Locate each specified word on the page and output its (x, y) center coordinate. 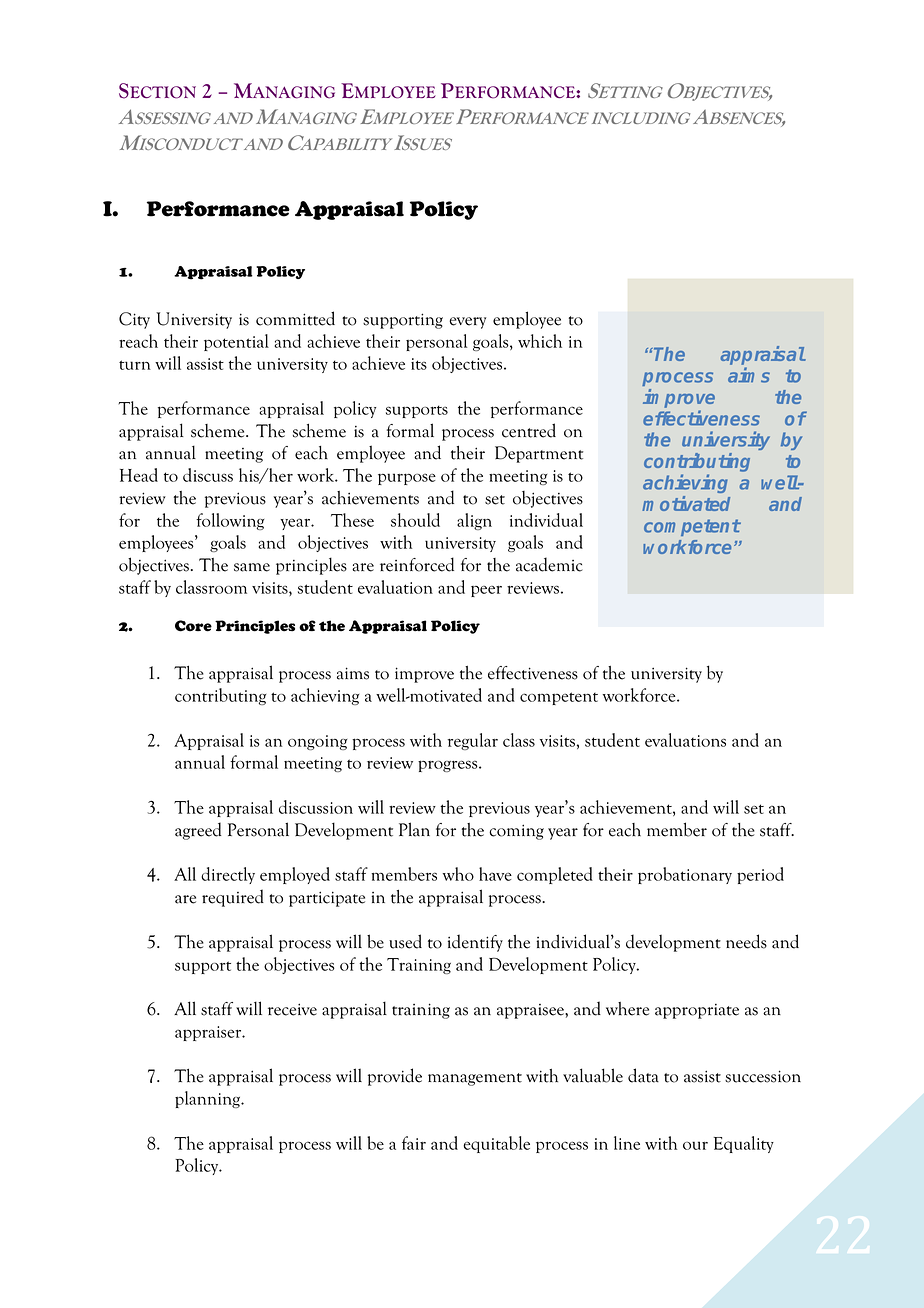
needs (746, 941)
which (540, 341)
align (474, 521)
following (230, 521)
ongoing (317, 742)
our (695, 1145)
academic (549, 564)
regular (473, 741)
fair (414, 1143)
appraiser (209, 1033)
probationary (685, 875)
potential (236, 342)
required (233, 898)
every (467, 323)
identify (475, 943)
